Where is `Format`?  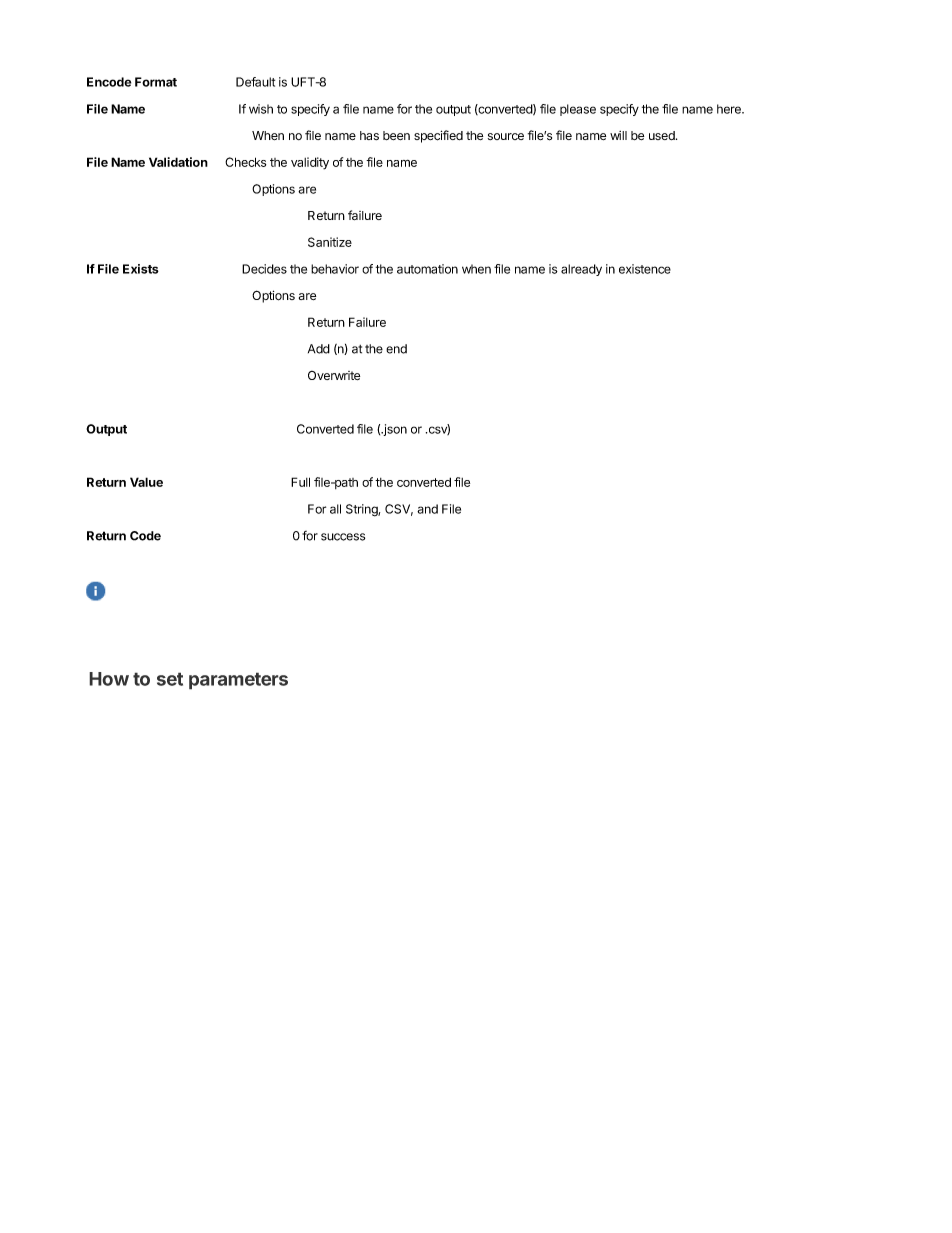
Format is located at coordinates (156, 82).
